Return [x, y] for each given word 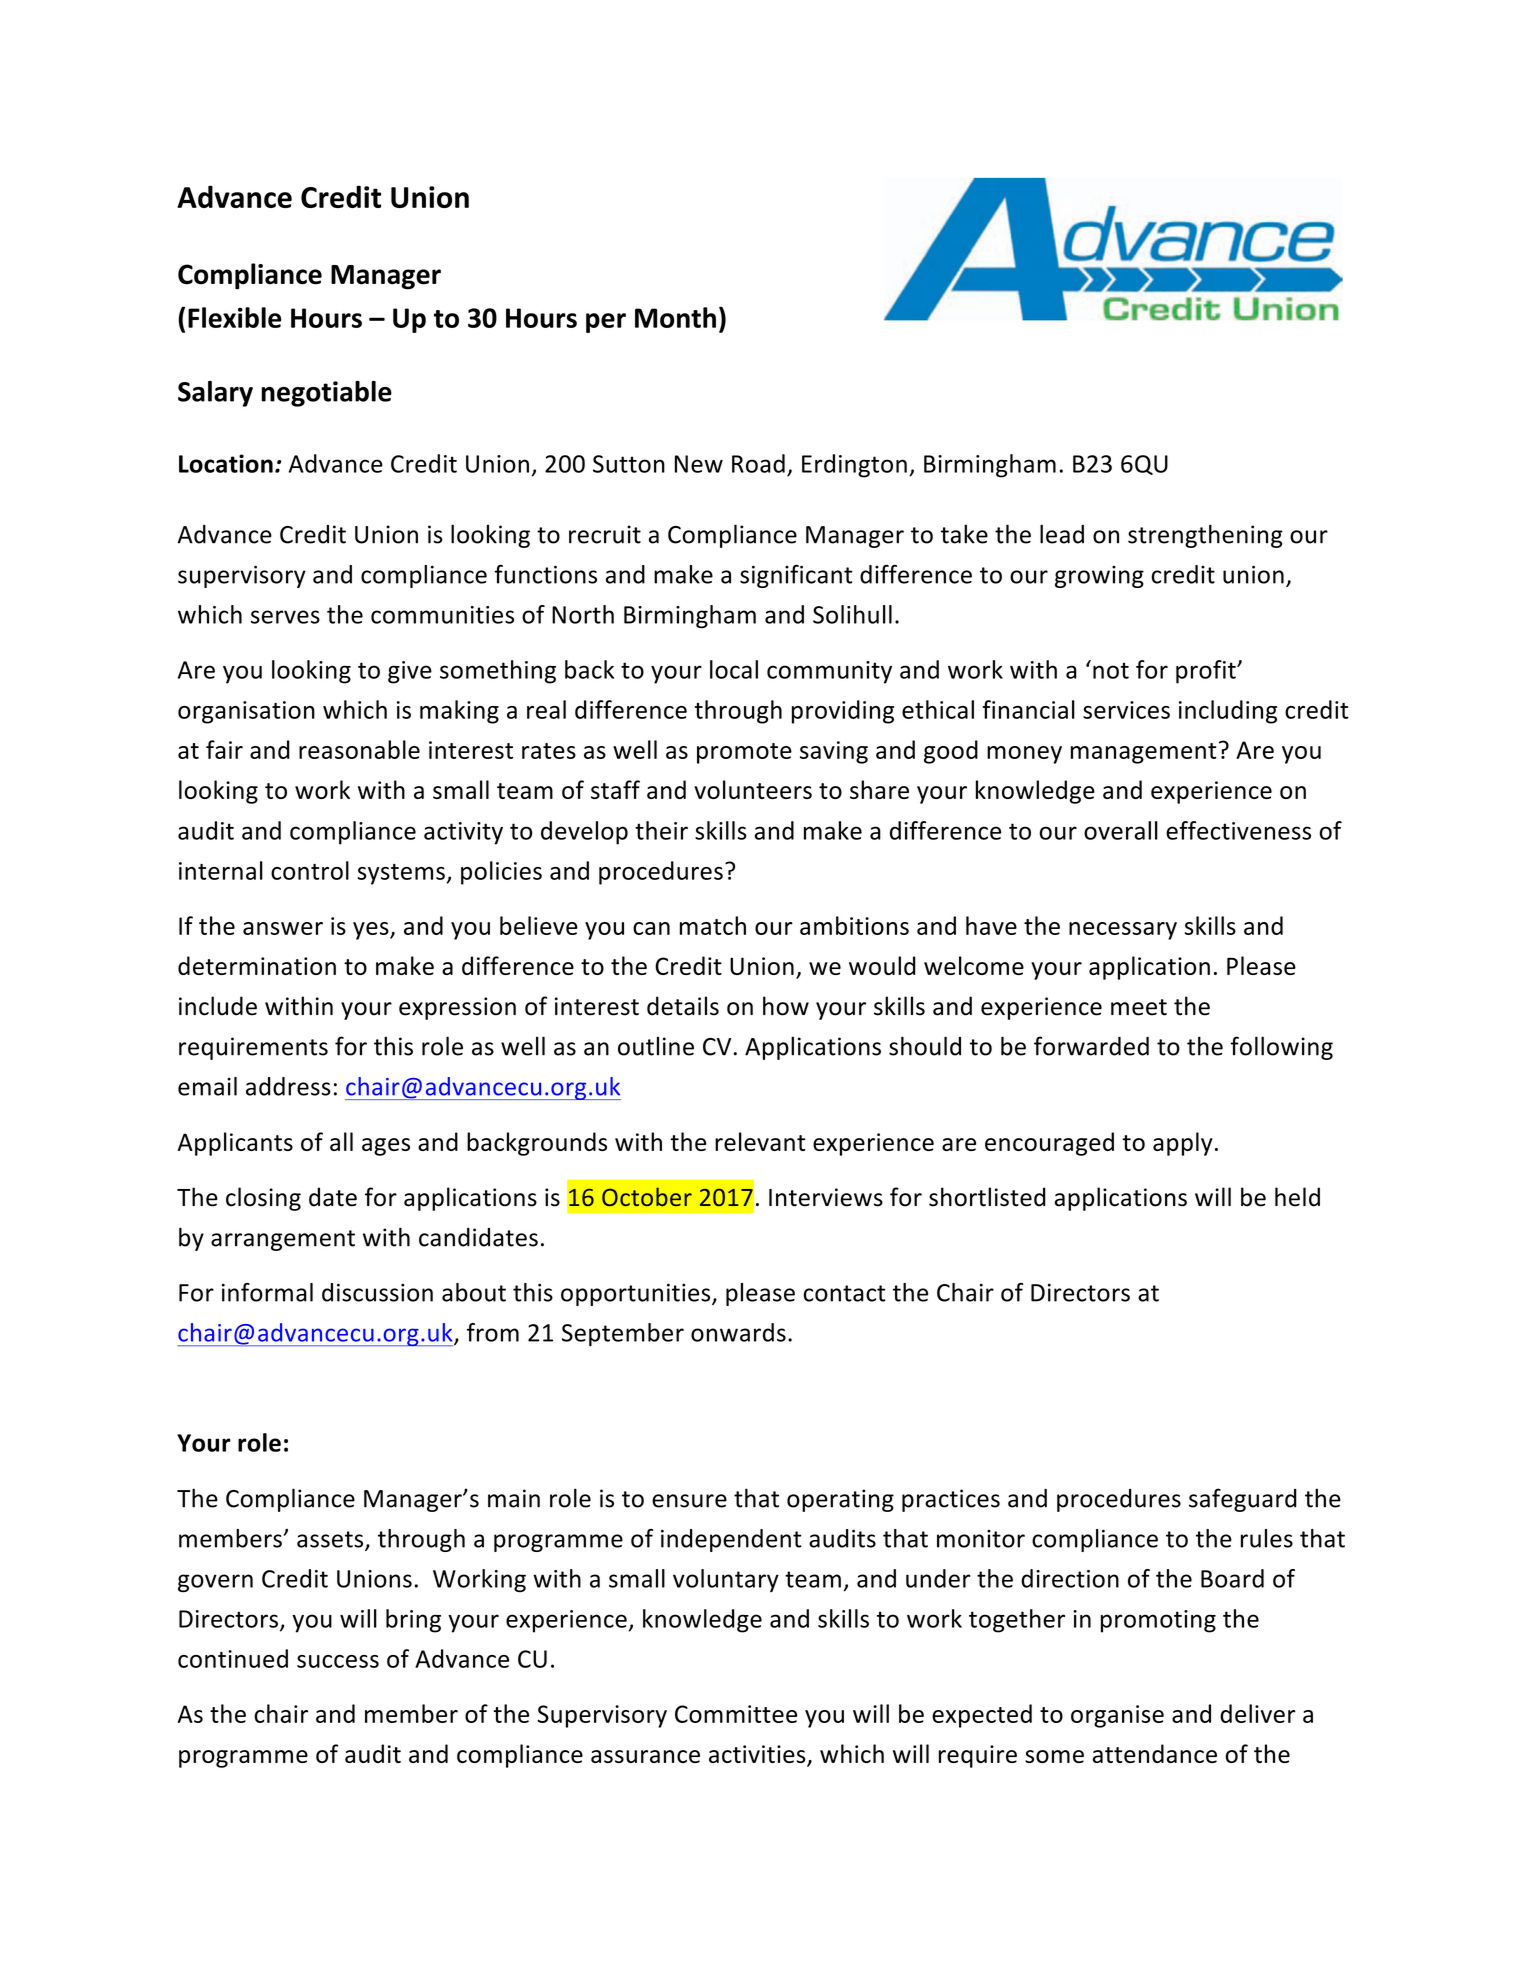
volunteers [753, 789]
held [1297, 1197]
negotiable [326, 394]
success [338, 1661]
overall [1121, 830]
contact [844, 1293]
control [310, 870]
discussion [377, 1292]
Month [675, 317]
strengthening [1205, 536]
